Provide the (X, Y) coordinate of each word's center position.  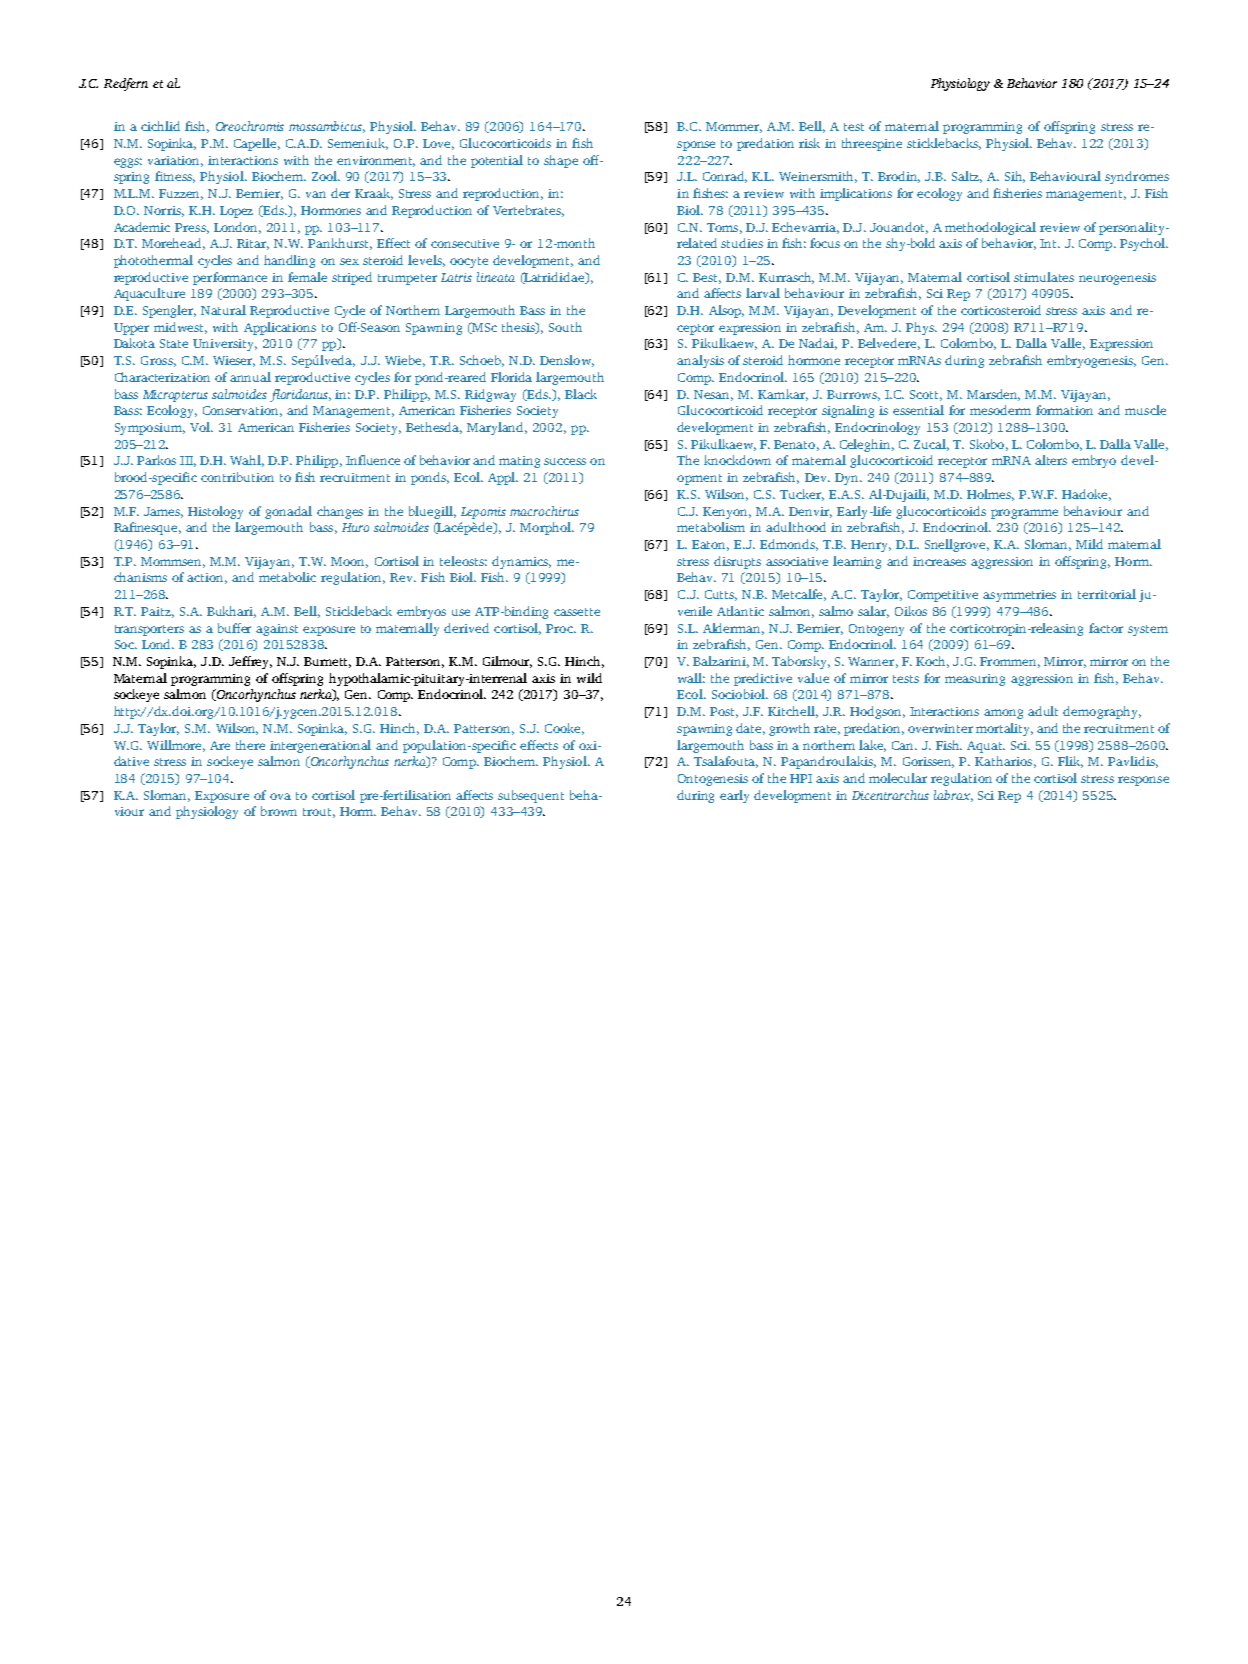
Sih (1015, 177)
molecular (898, 778)
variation (175, 161)
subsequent (531, 796)
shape (561, 161)
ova (280, 796)
